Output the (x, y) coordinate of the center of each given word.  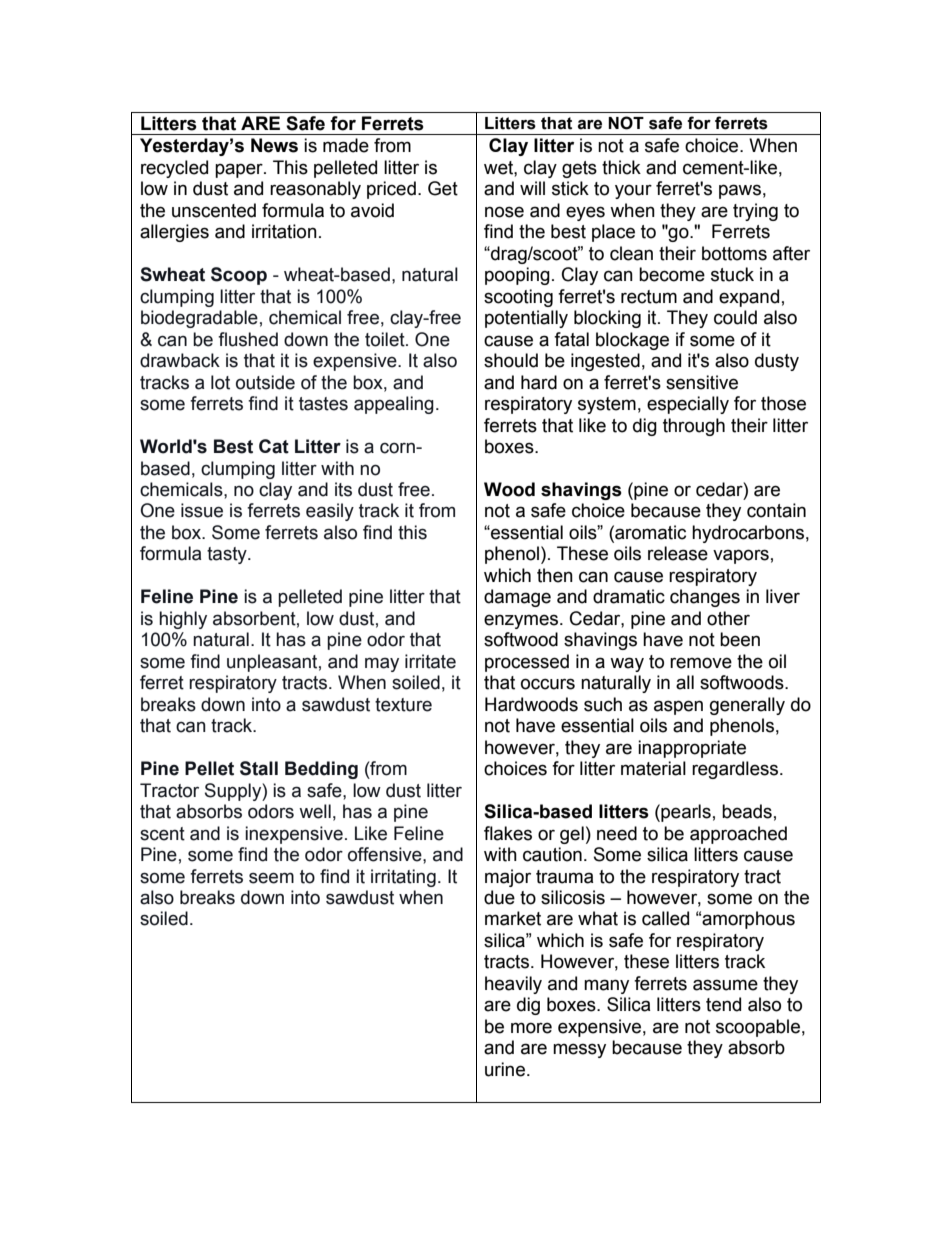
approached (738, 835)
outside (265, 382)
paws (740, 191)
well (315, 811)
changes (705, 598)
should (511, 360)
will (532, 188)
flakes (508, 833)
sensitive (702, 382)
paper (240, 170)
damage (517, 598)
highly (183, 620)
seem (271, 878)
